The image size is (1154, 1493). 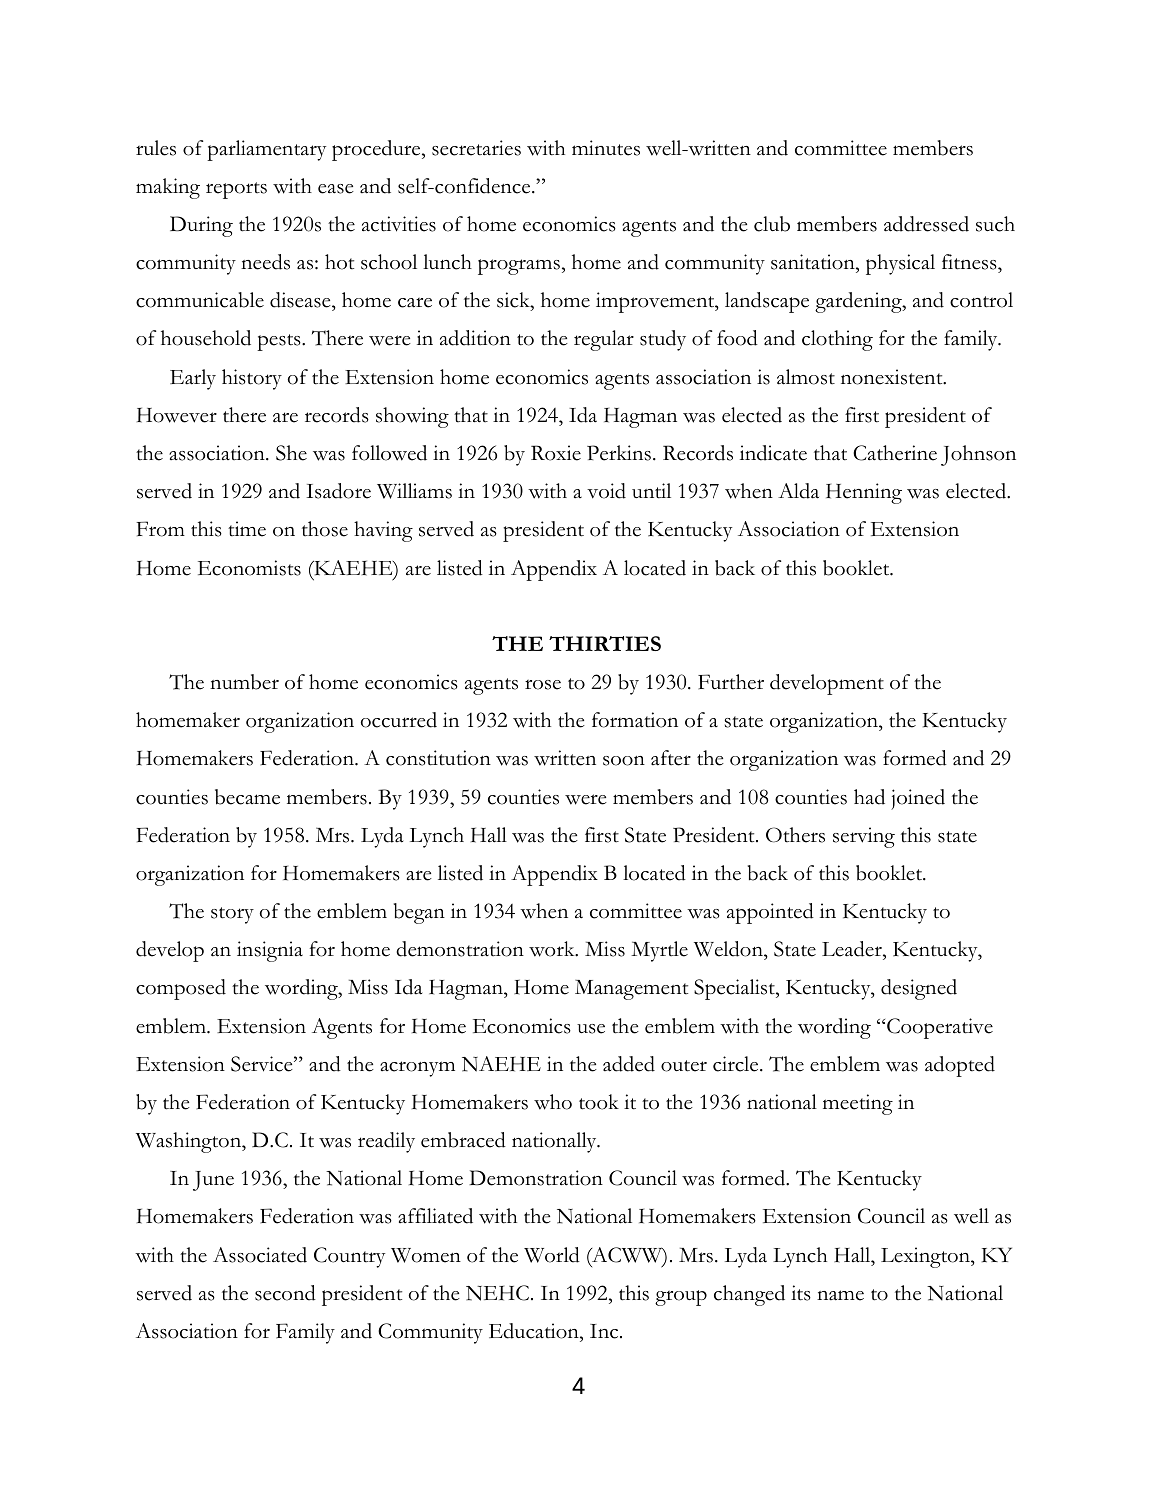 What do you see at coordinates (926, 224) in the page?
I see `addressed` at bounding box center [926, 224].
